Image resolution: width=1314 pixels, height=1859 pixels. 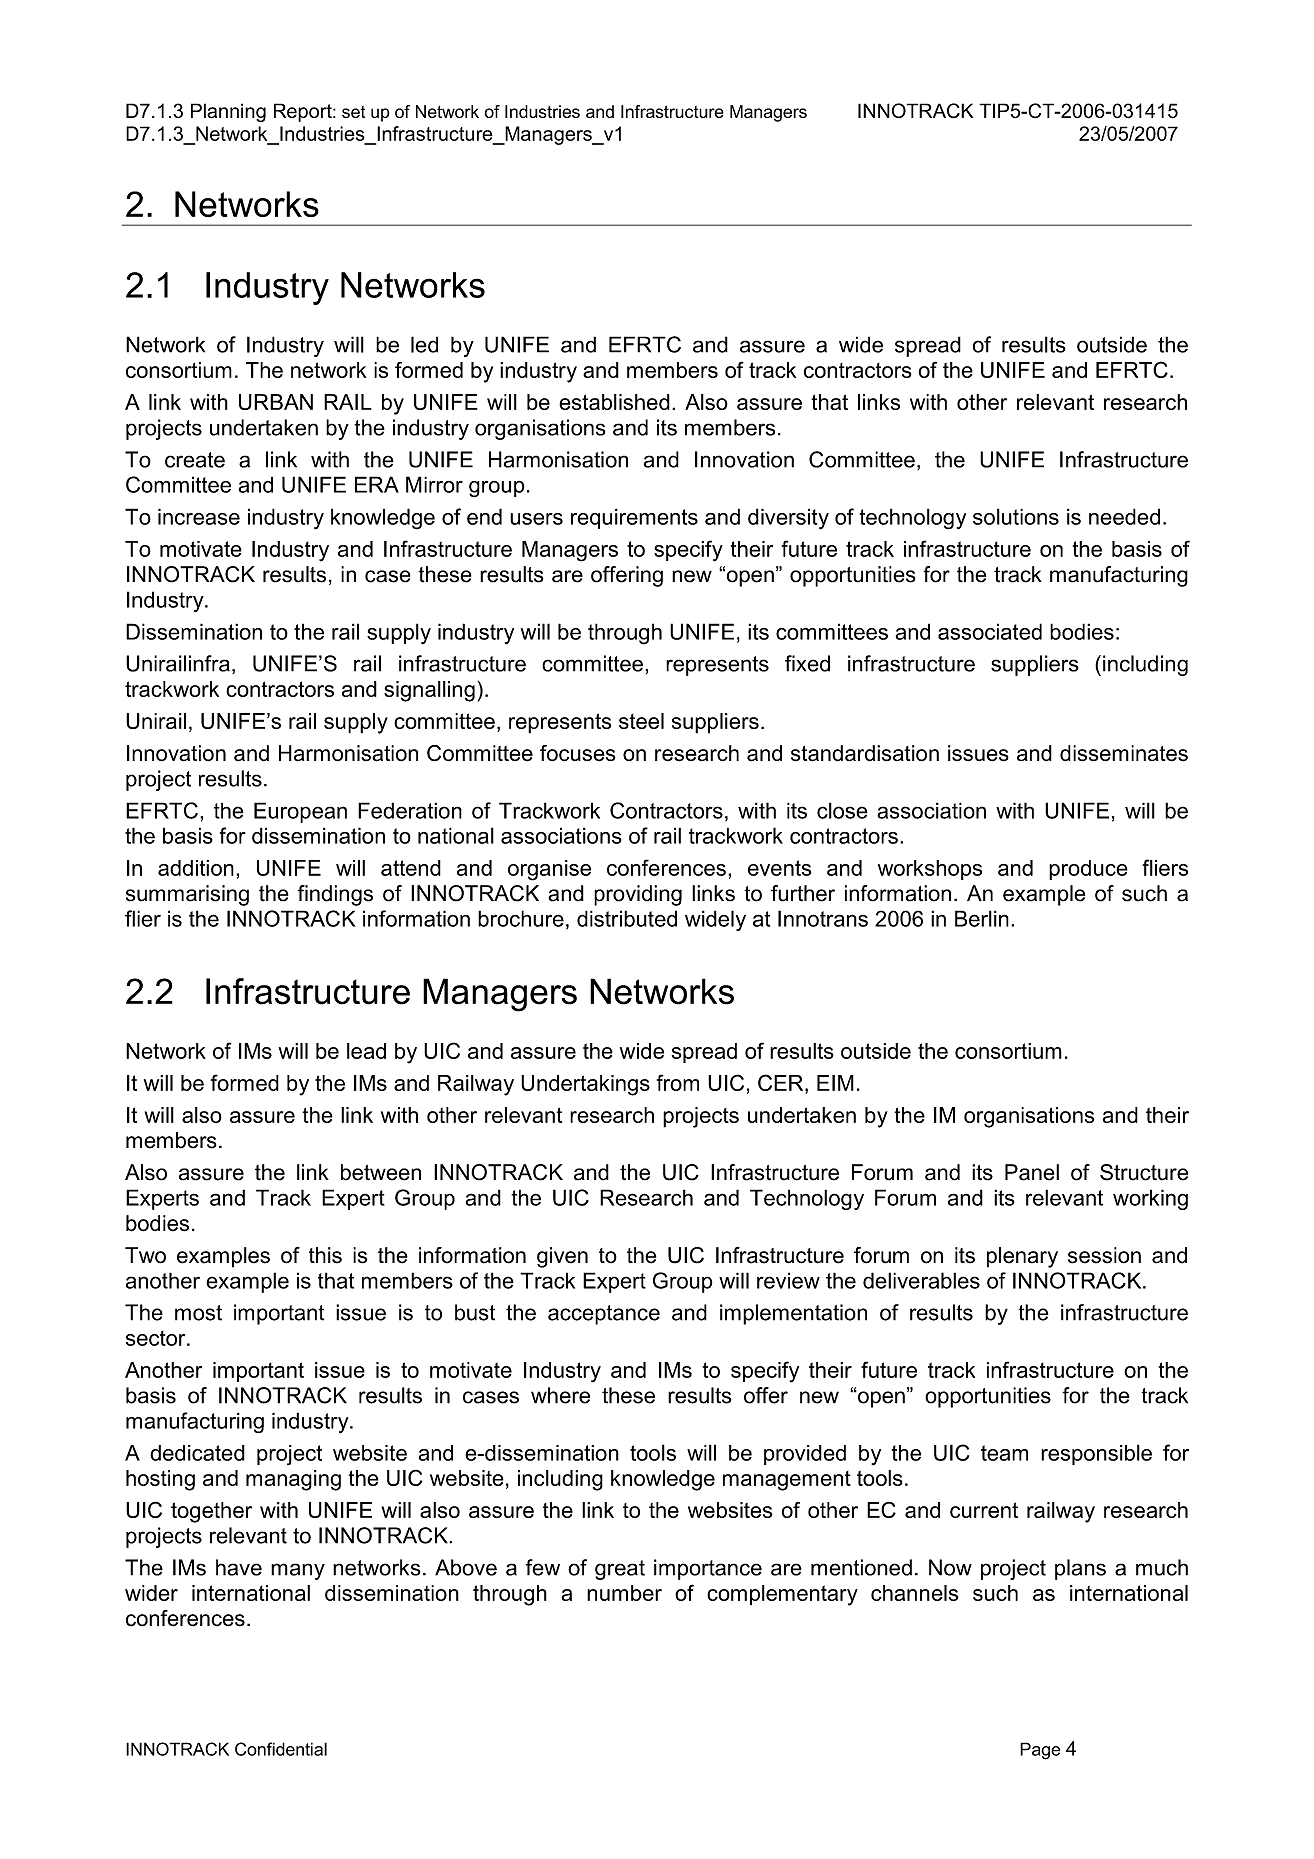 I want to click on number, so click(x=624, y=1593).
